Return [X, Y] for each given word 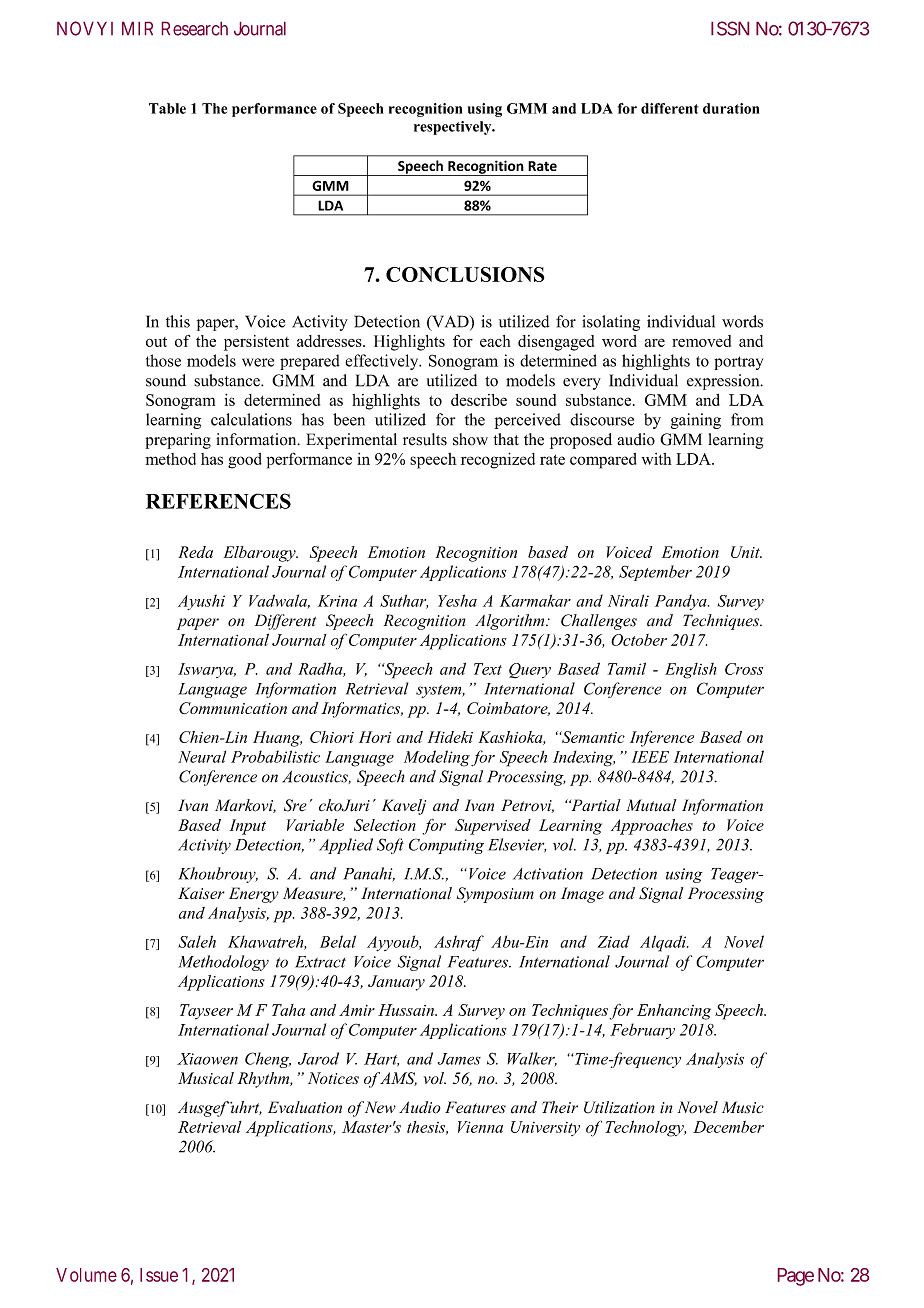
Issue [159, 1275]
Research [195, 29]
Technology [645, 1128]
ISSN [730, 28]
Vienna [480, 1127]
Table [167, 108]
